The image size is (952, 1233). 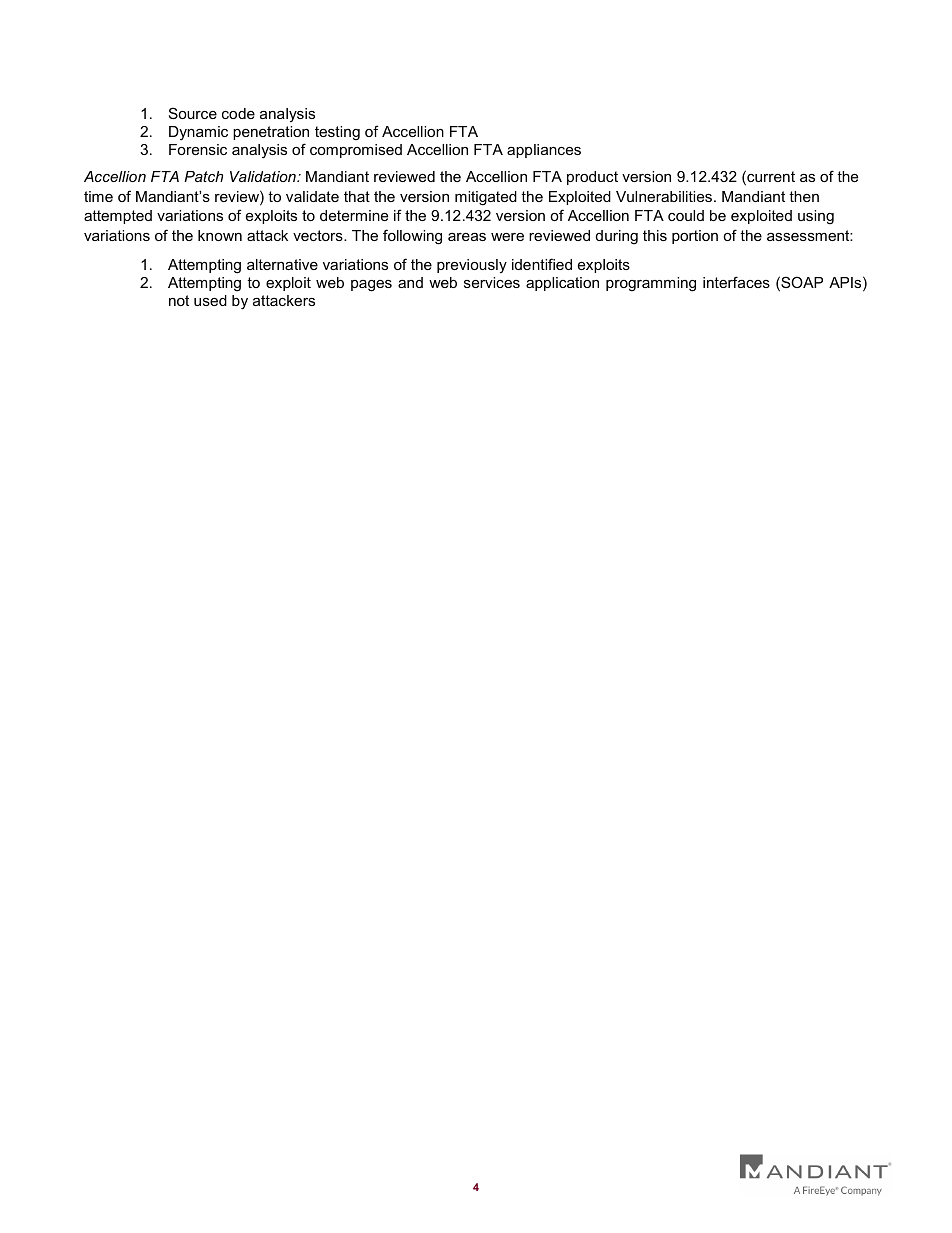 What do you see at coordinates (467, 237) in the screenshot?
I see `areas` at bounding box center [467, 237].
